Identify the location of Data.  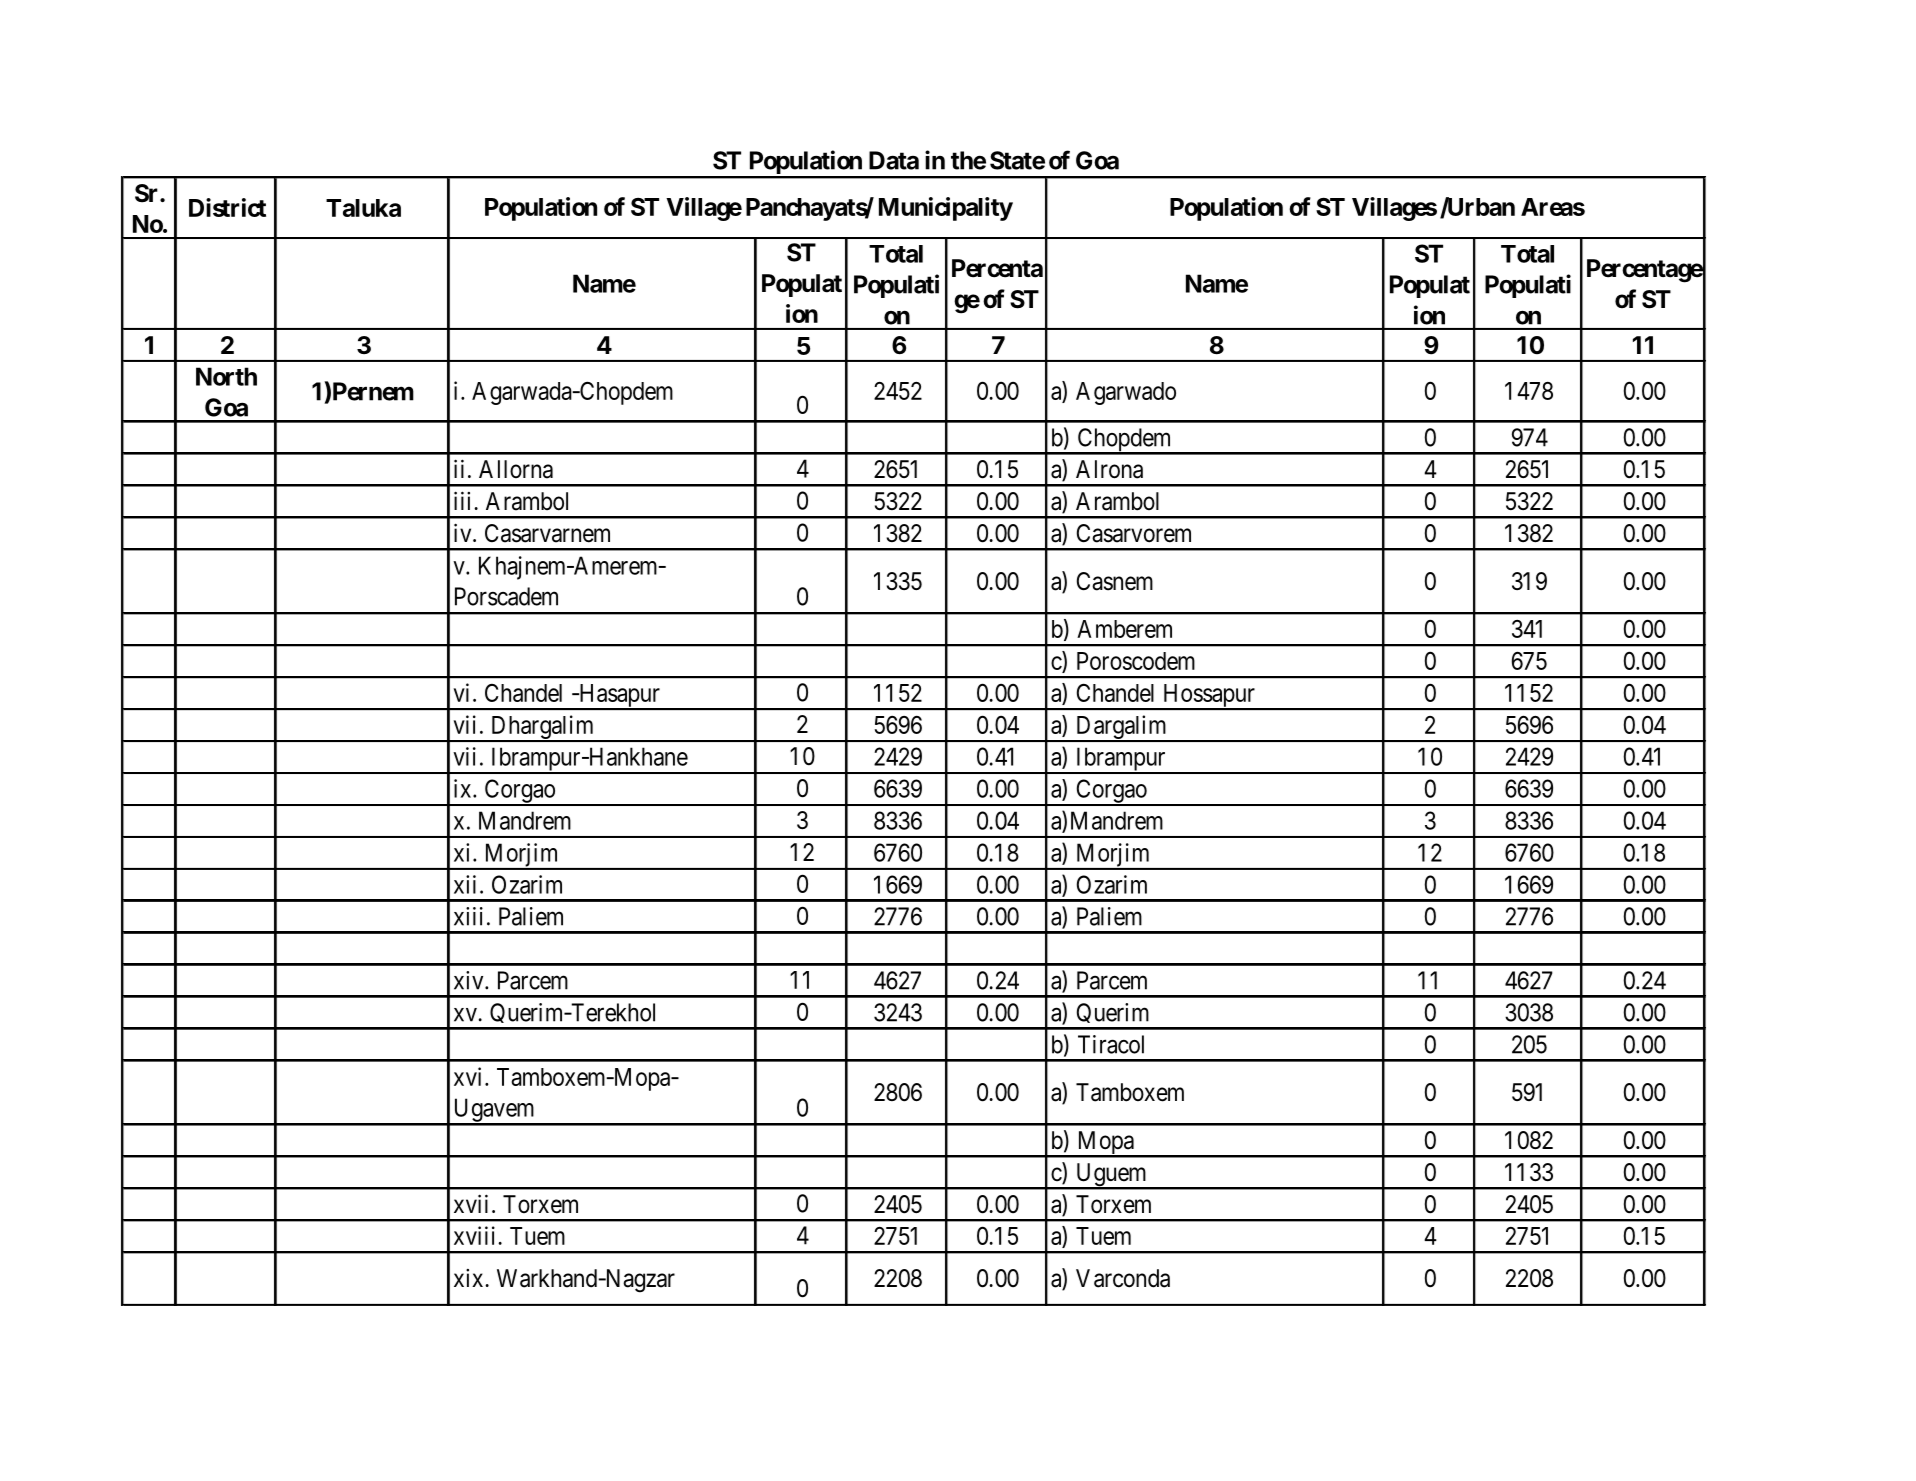
(894, 160).
